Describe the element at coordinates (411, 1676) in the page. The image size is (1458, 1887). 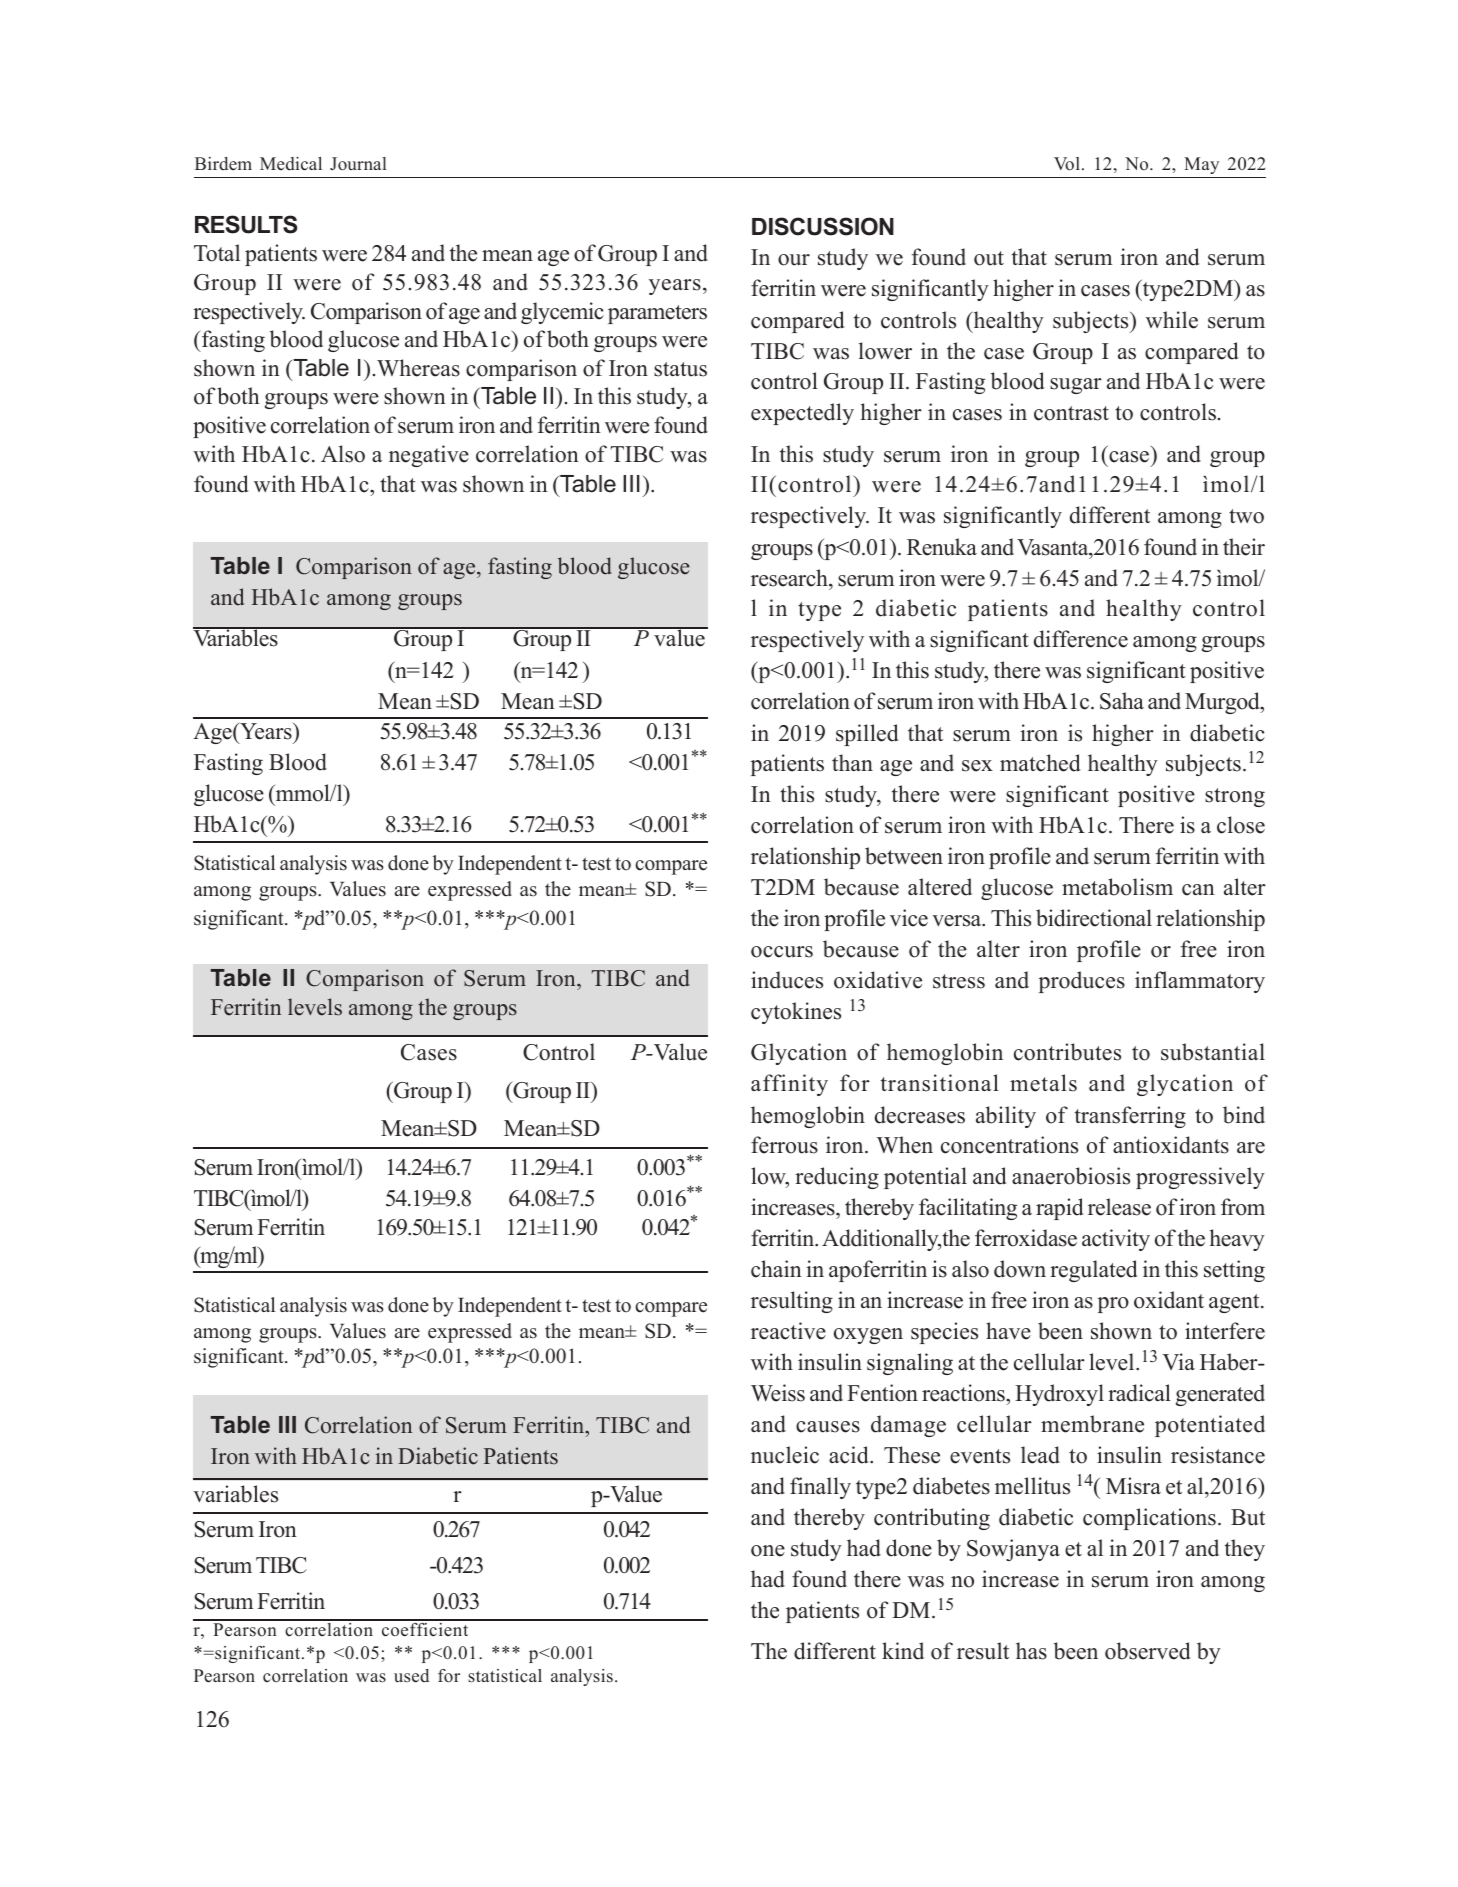
I see `used` at that location.
